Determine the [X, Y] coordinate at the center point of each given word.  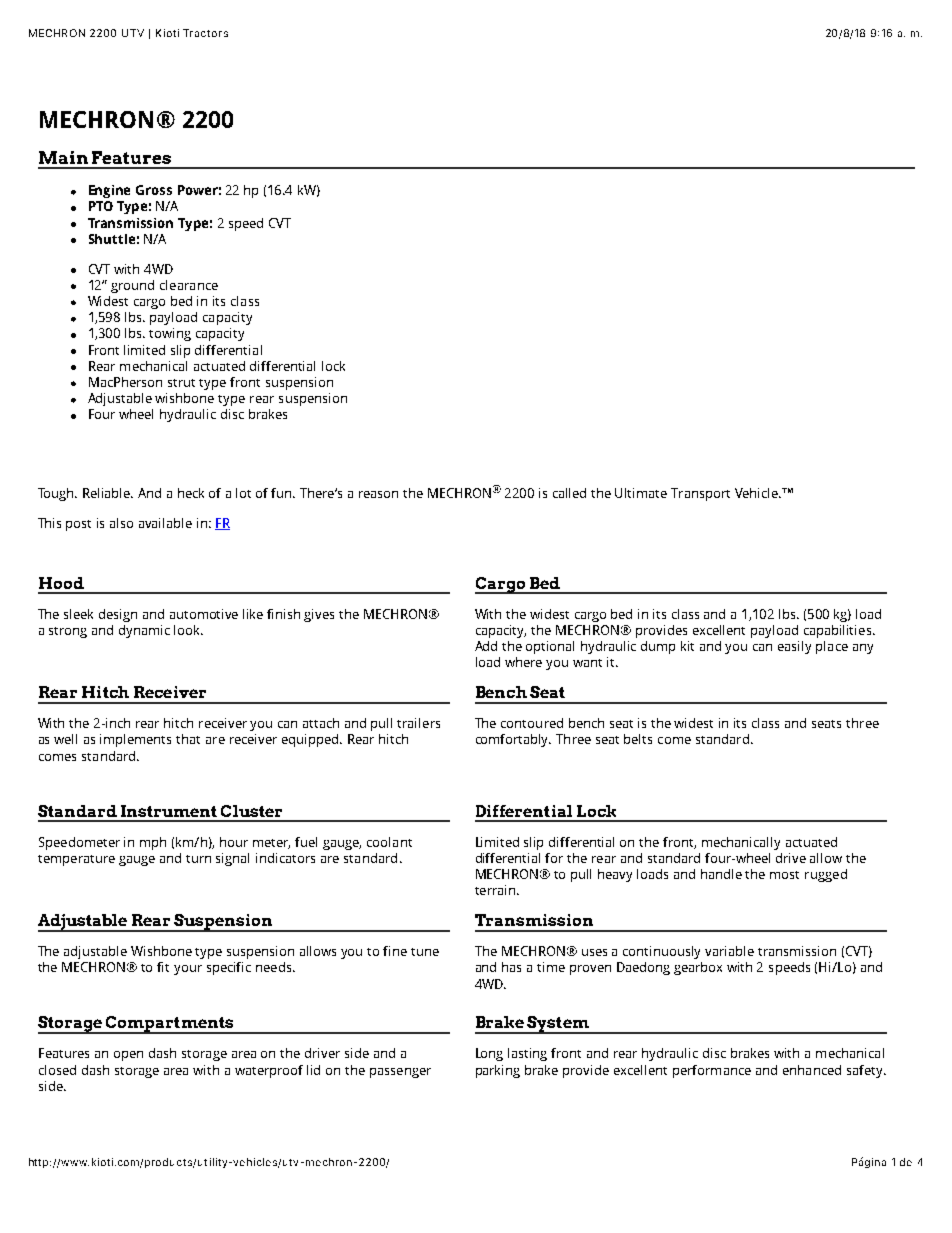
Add [486, 646]
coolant [389, 842]
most [784, 875]
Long [489, 1054]
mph [153, 843]
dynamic [144, 631]
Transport [700, 494]
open [128, 1056]
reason [378, 494]
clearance [189, 285]
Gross [154, 190]
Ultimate [641, 493]
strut [181, 383]
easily [794, 647]
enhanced [812, 1070]
